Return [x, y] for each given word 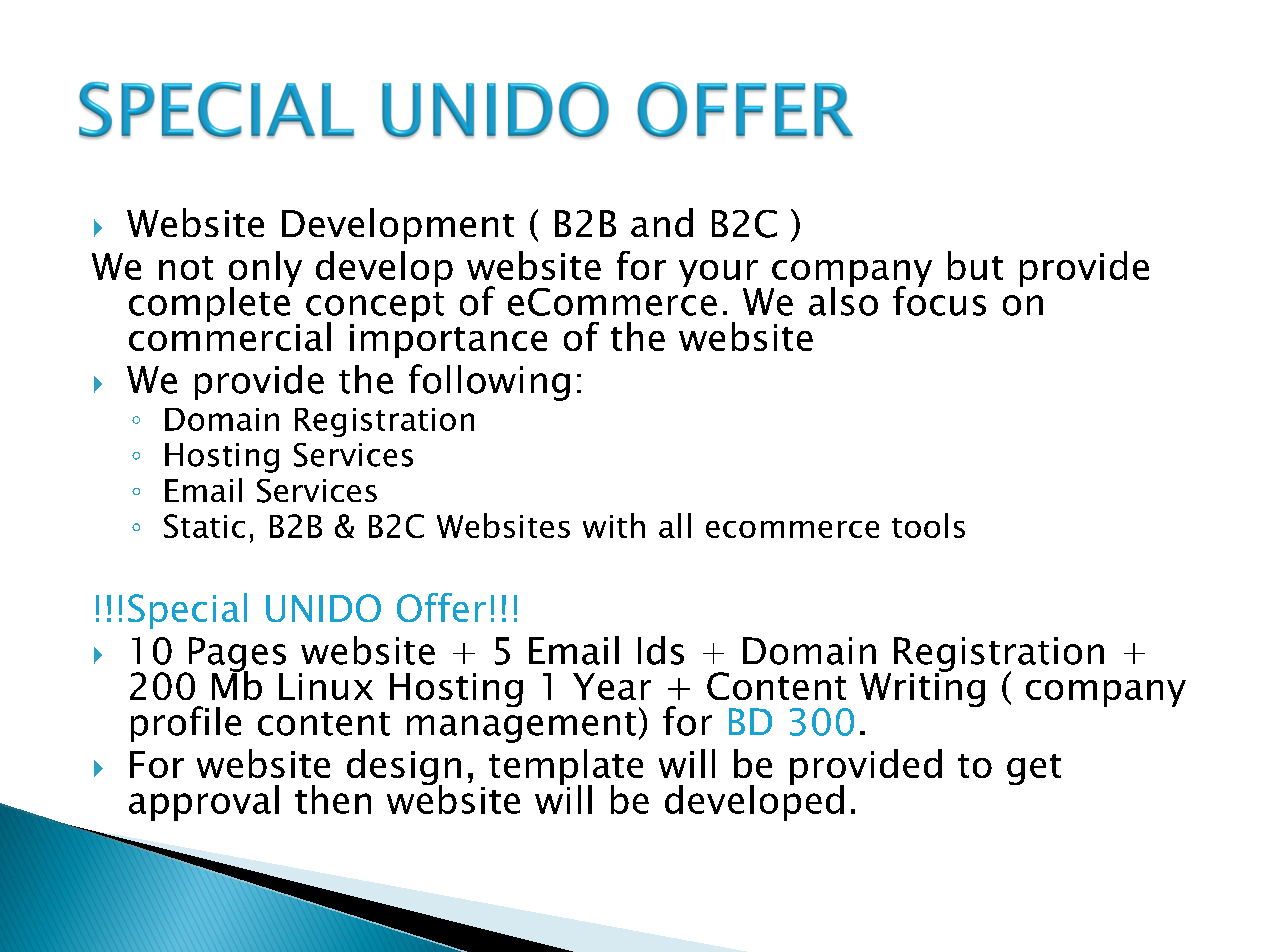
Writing [922, 689]
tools [928, 525]
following [489, 382]
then [333, 799]
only [265, 270]
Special [187, 611]
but [975, 265]
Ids [661, 650]
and [662, 222]
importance [448, 341]
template [566, 768]
